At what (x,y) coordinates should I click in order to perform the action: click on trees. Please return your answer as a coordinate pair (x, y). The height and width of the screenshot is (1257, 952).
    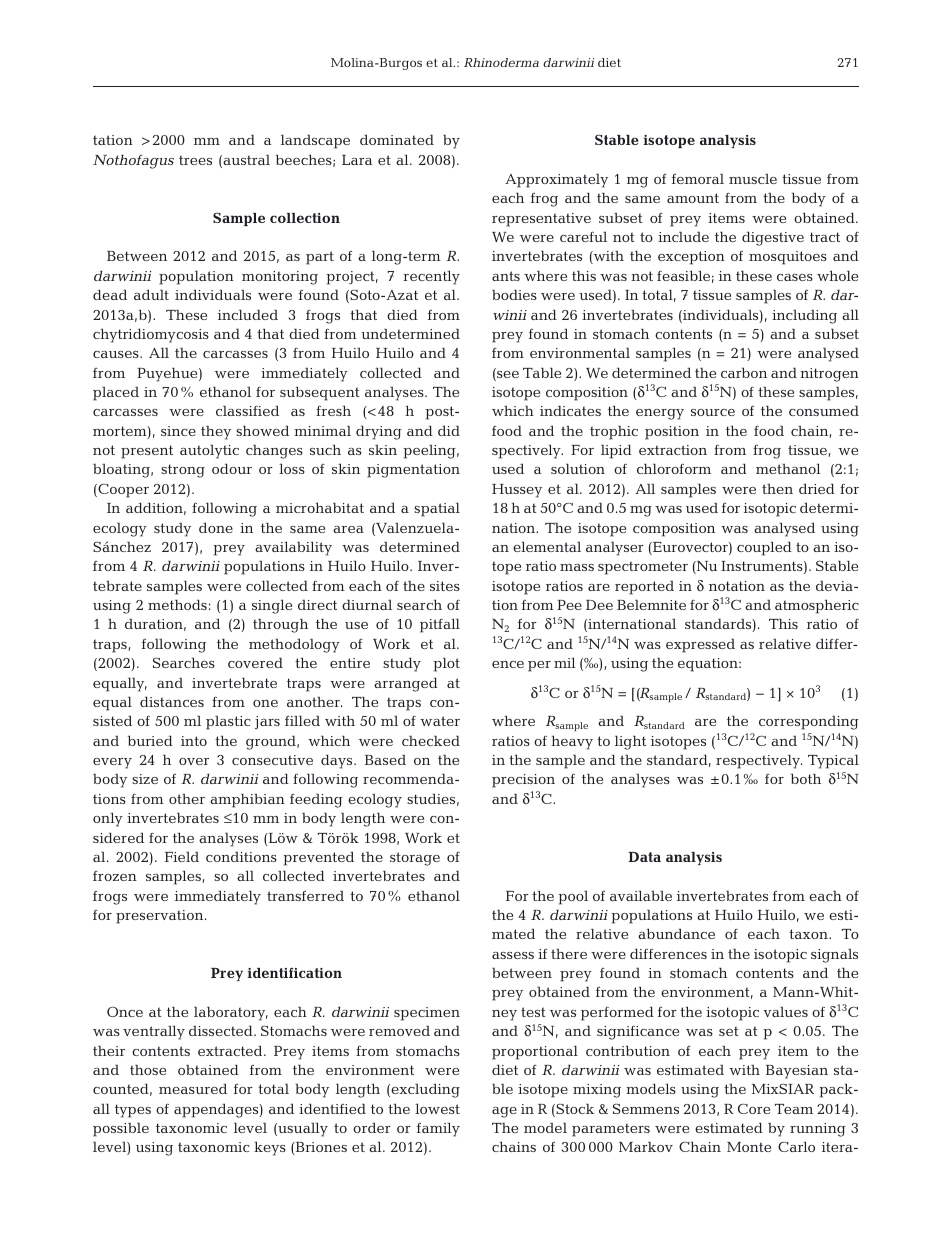
    Looking at the image, I should click on (195, 160).
